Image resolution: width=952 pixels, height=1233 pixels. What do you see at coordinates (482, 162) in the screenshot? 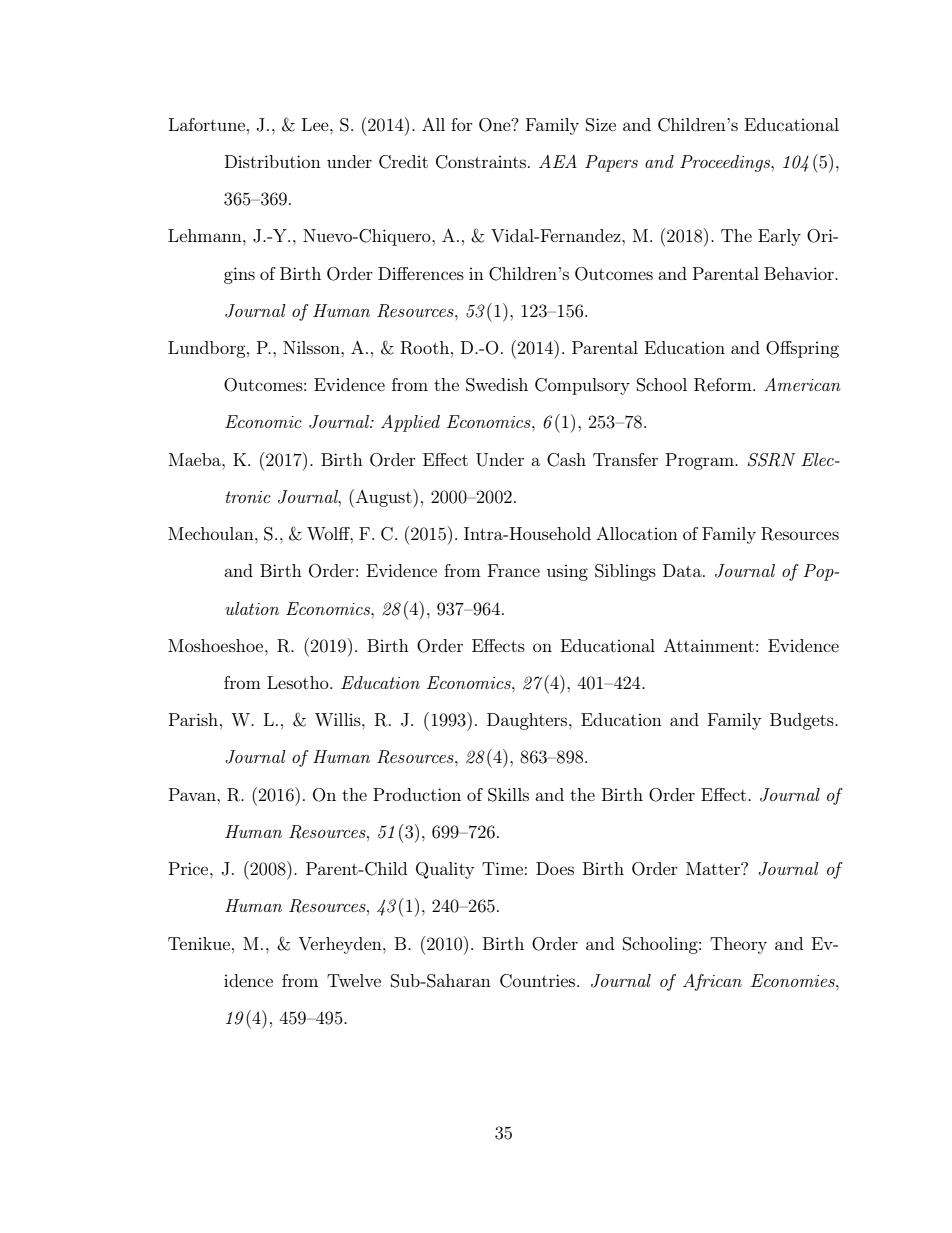
I see `Constraints` at bounding box center [482, 162].
